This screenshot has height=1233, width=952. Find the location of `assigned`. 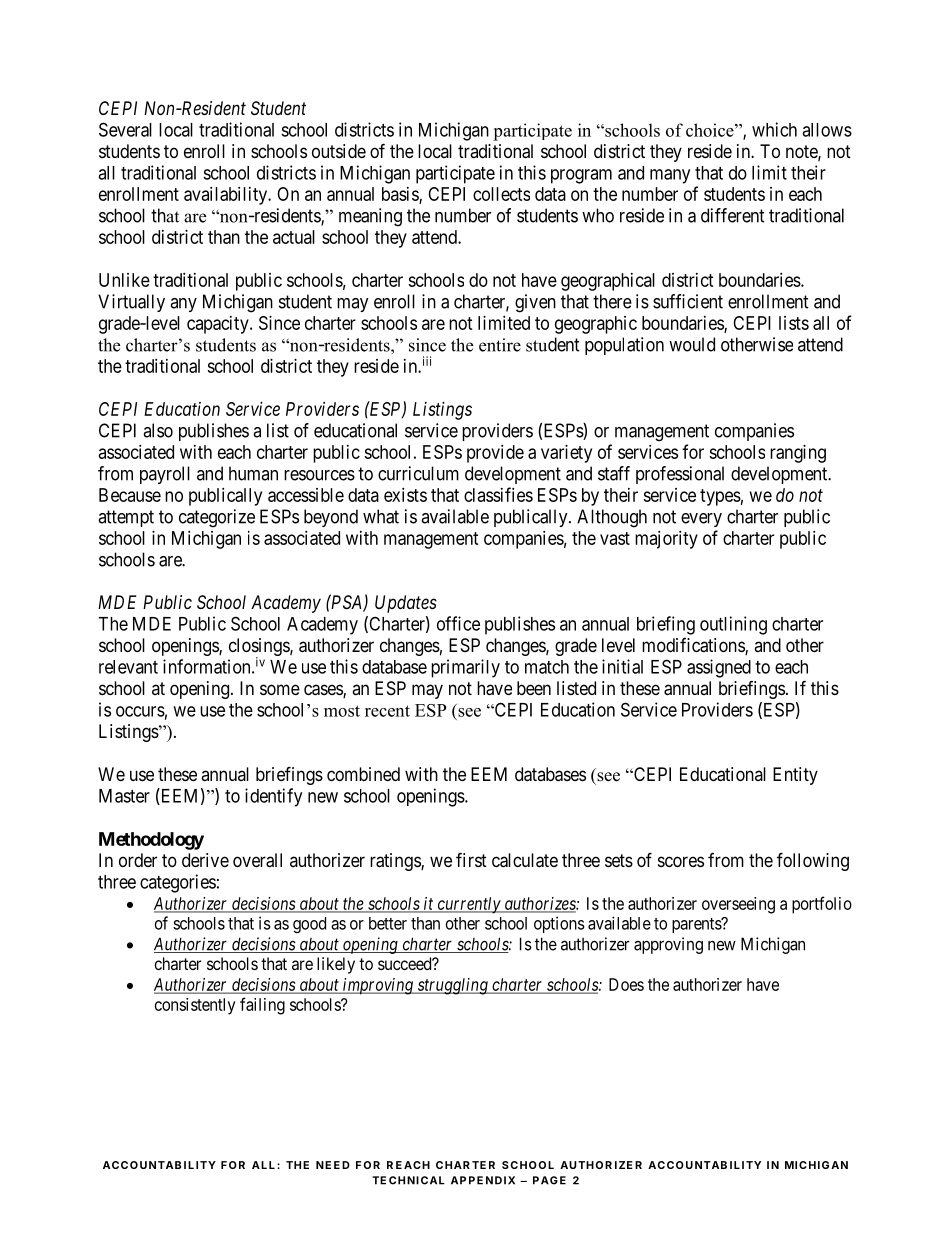

assigned is located at coordinates (719, 668).
